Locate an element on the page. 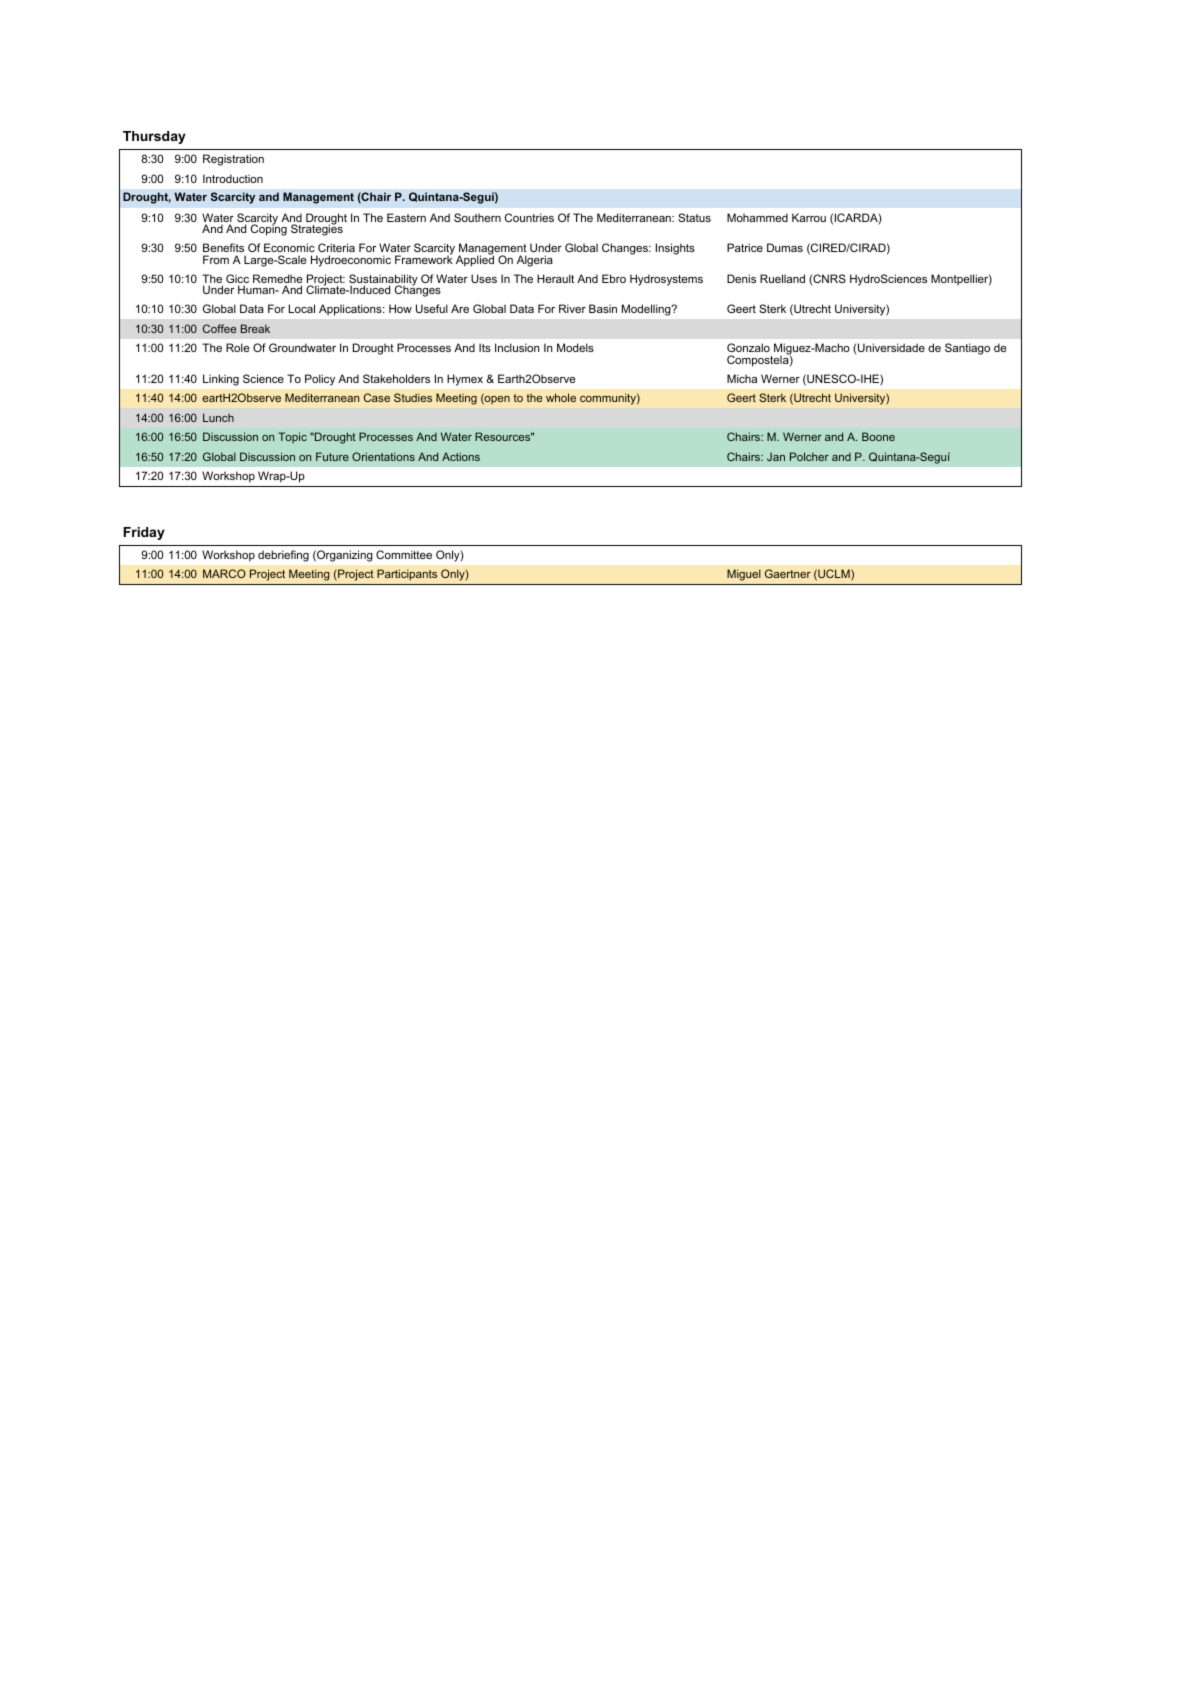  River is located at coordinates (572, 308).
